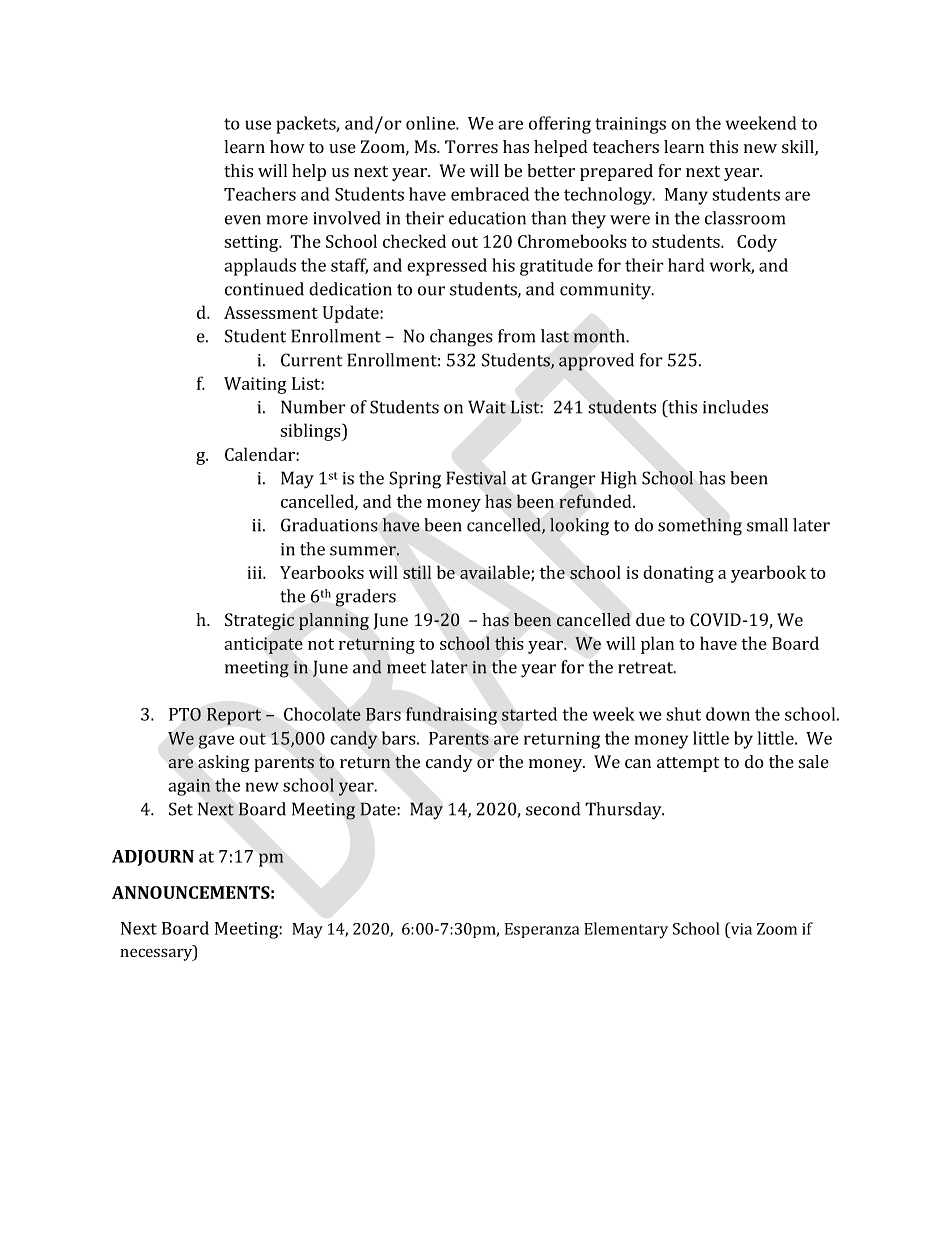 The image size is (952, 1233). Describe the element at coordinates (417, 572) in the document. I see `still` at that location.
